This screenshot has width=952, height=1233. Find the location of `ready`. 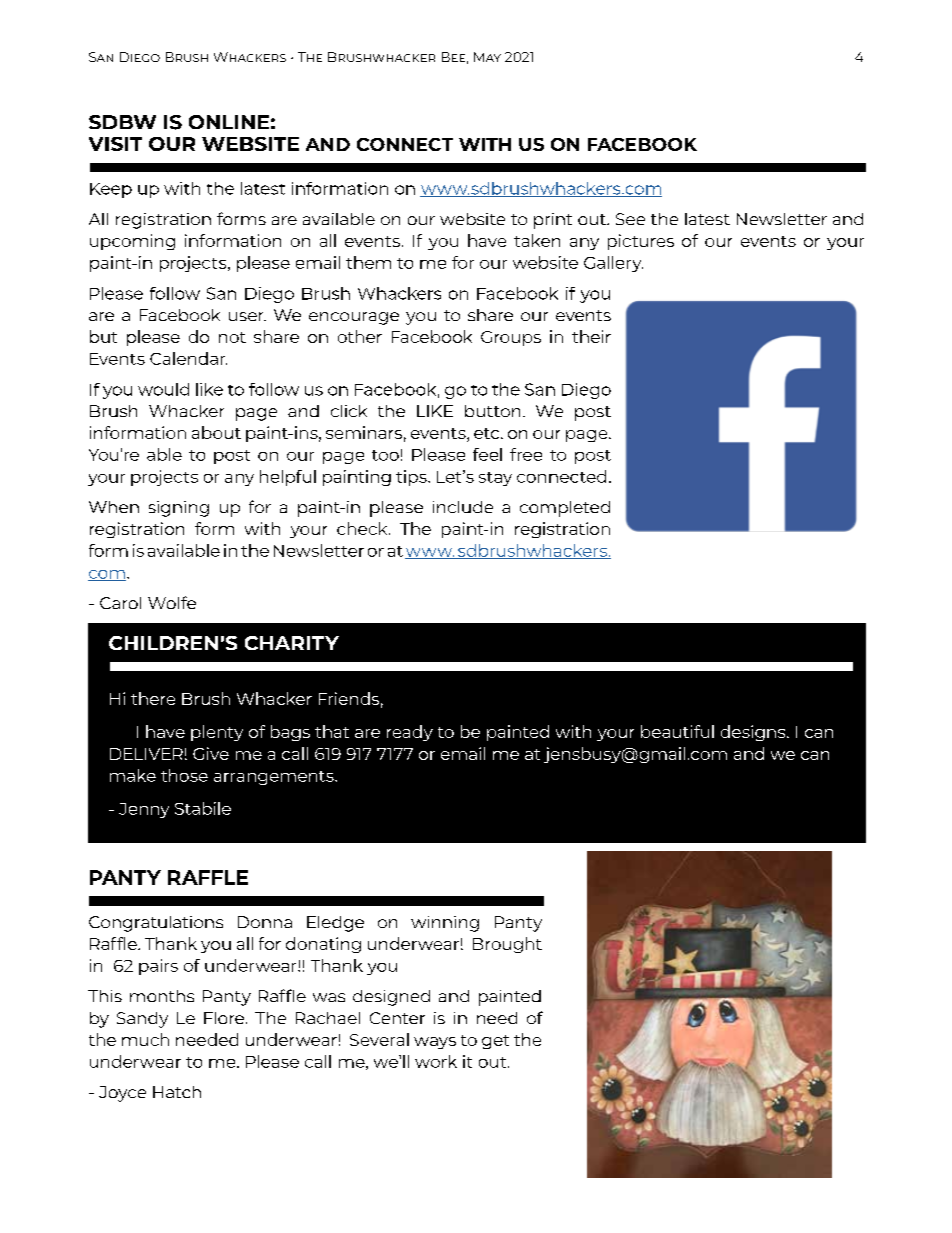

ready is located at coordinates (410, 733).
